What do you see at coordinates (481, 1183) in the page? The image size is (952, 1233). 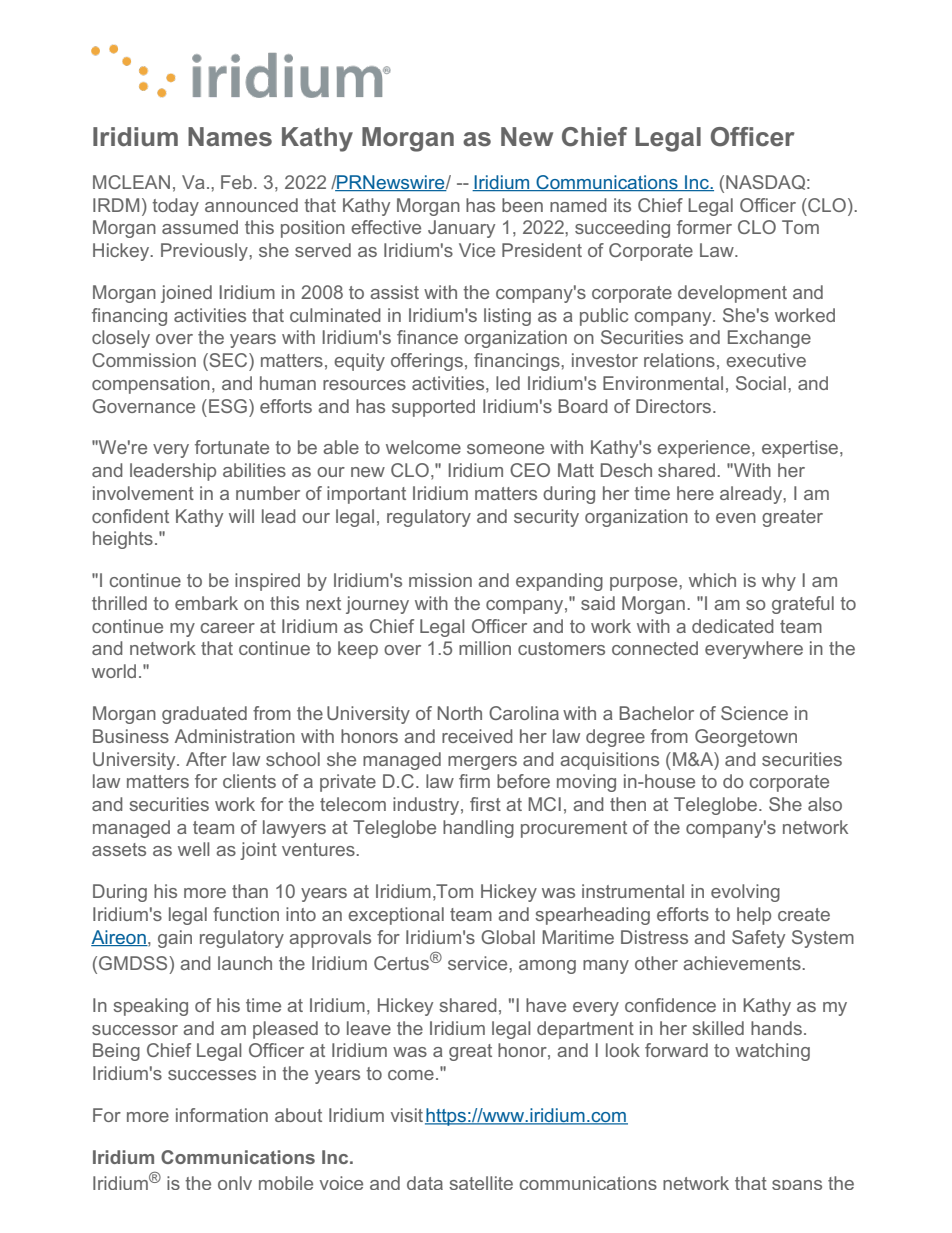 I see `satellite` at bounding box center [481, 1183].
